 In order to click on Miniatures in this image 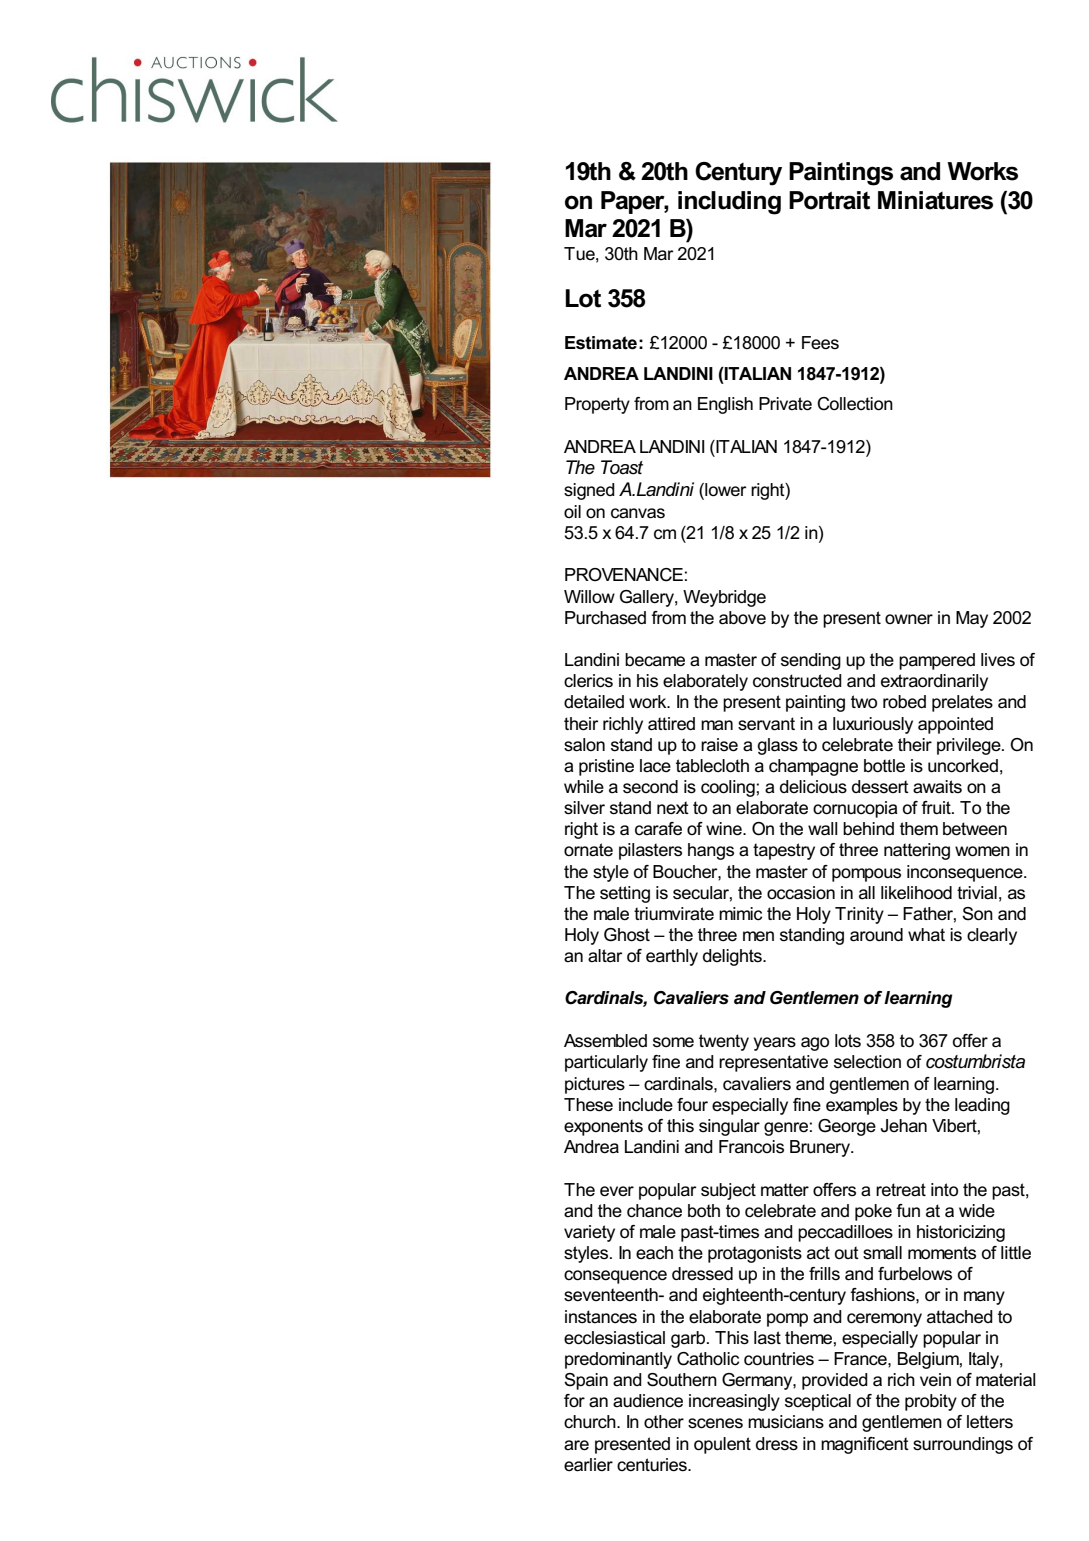, I will do `click(935, 200)`.
